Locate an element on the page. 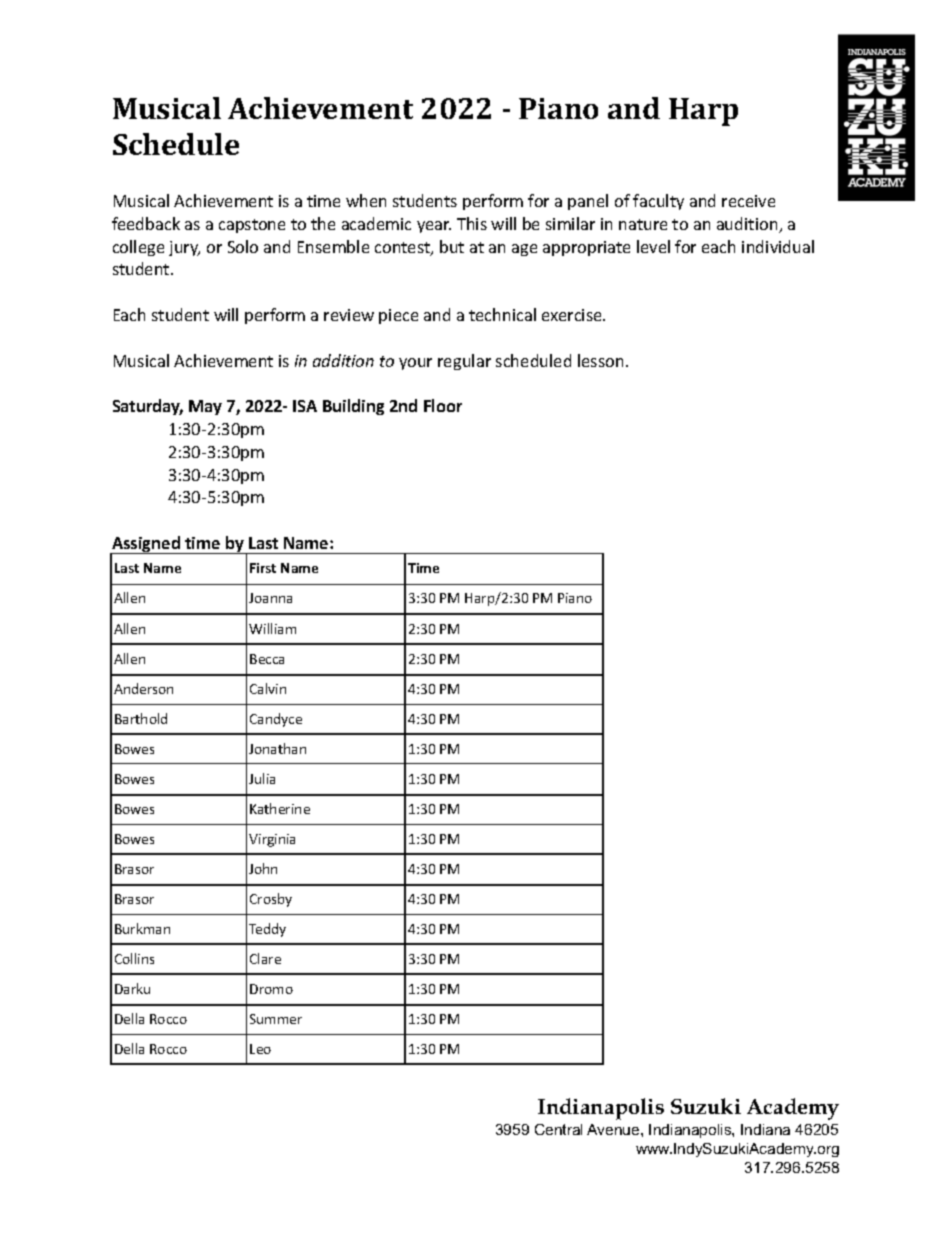 Image resolution: width=952 pixels, height=1233 pixels. This is located at coordinates (472, 223).
